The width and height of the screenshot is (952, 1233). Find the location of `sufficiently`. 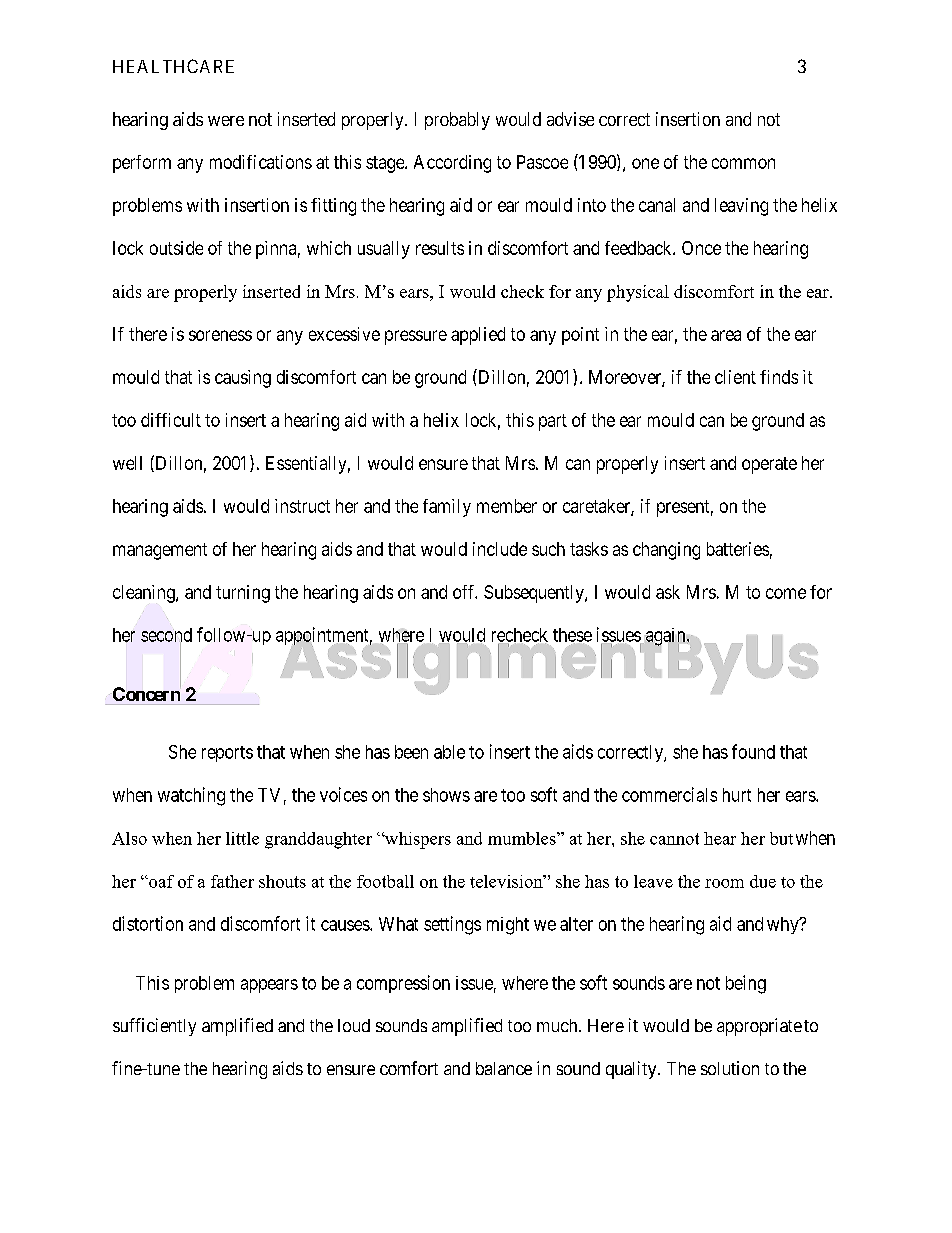

sufficiently is located at coordinates (154, 1027).
